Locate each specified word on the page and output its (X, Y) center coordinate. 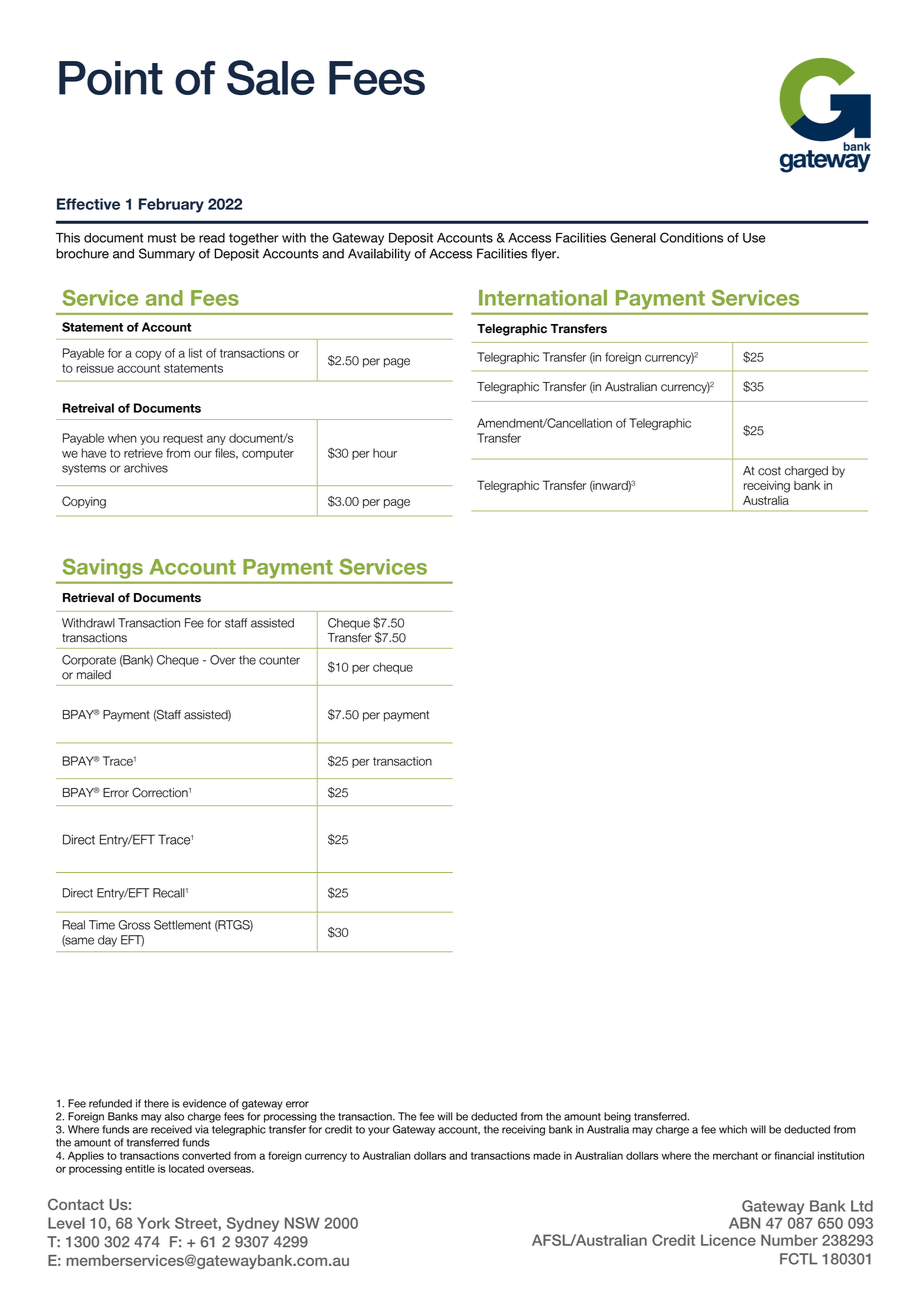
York (153, 1223)
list (195, 353)
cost (769, 471)
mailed (94, 675)
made (547, 1155)
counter (279, 660)
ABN (744, 1223)
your (379, 1131)
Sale (271, 77)
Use (754, 238)
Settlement (182, 925)
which (733, 1129)
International (543, 298)
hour (385, 453)
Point (111, 78)
